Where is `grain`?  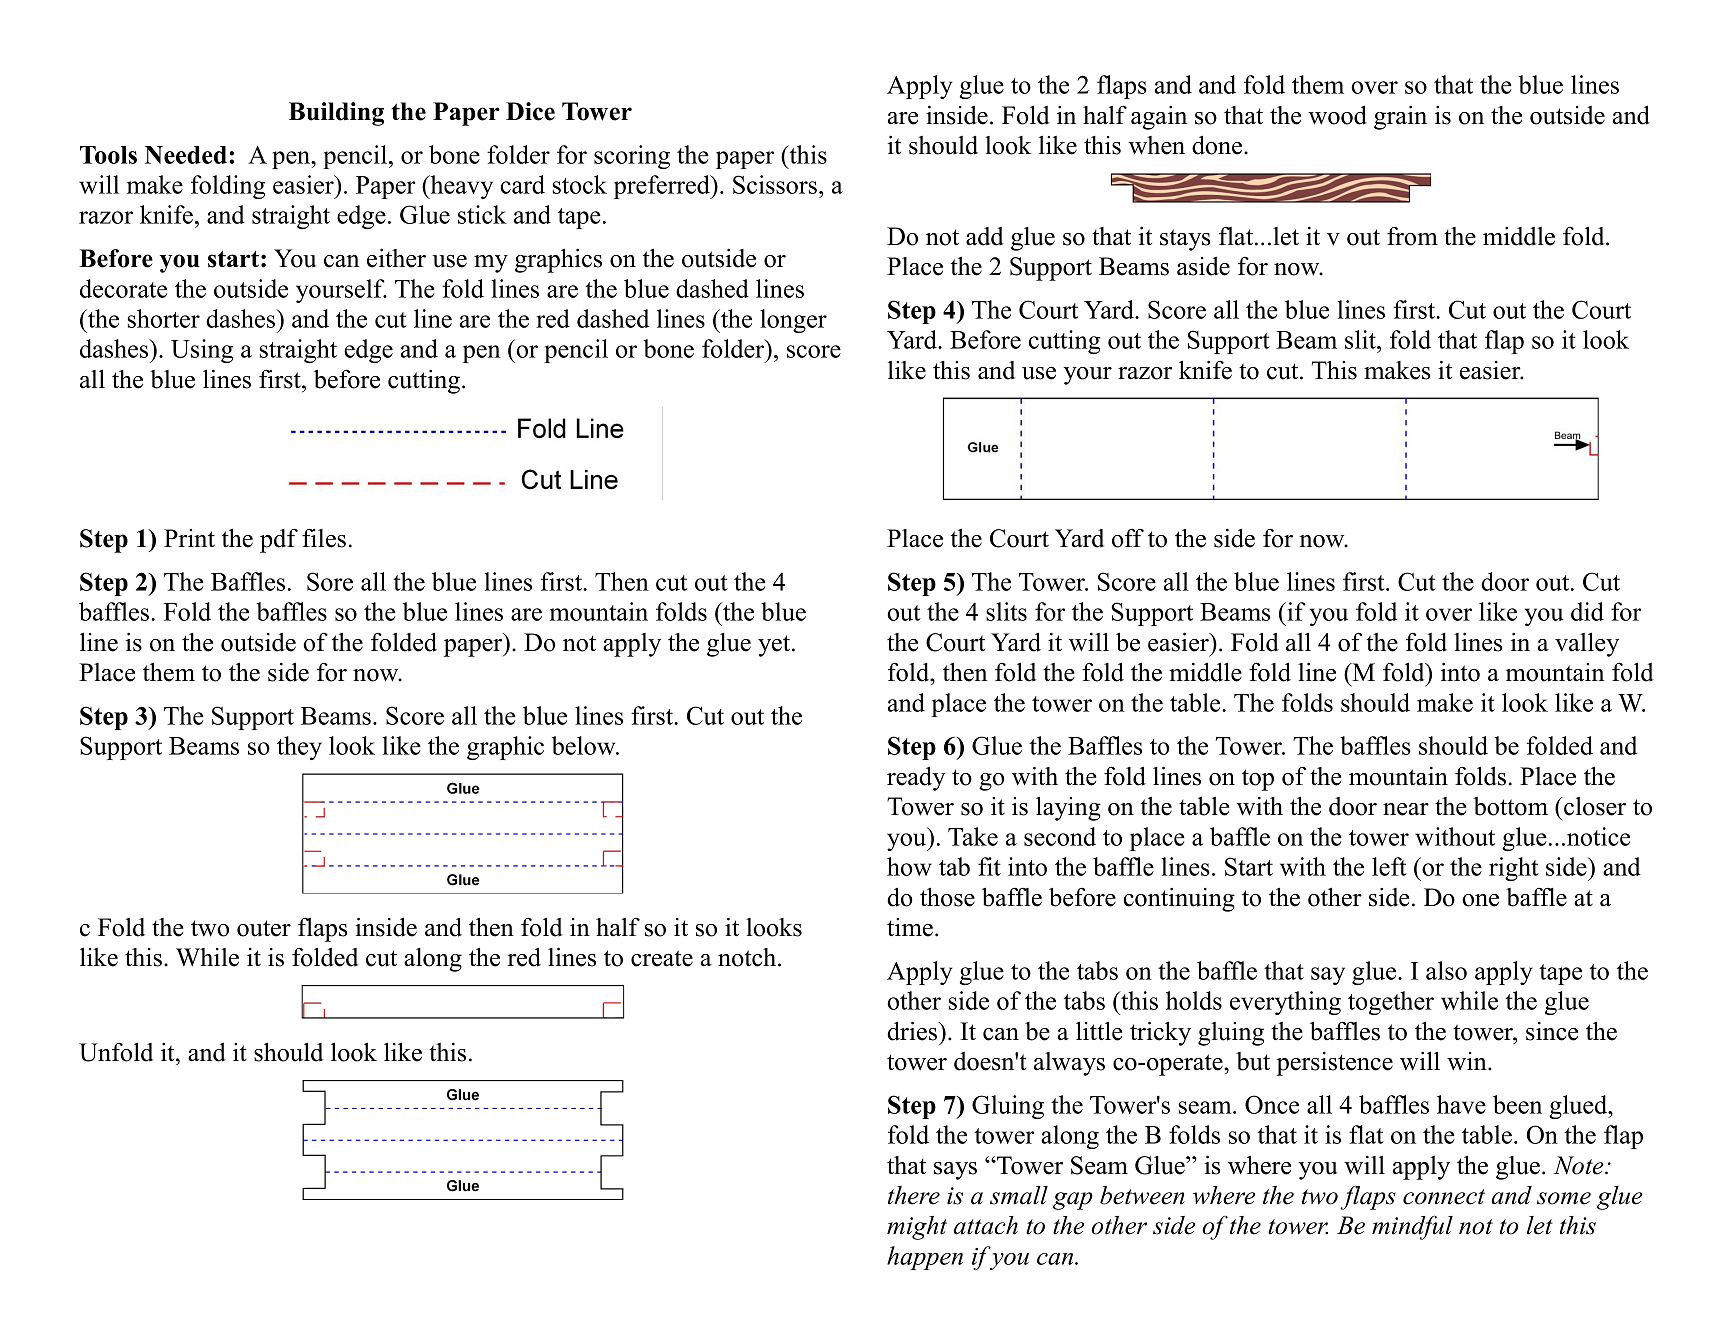
grain is located at coordinates (1400, 118).
